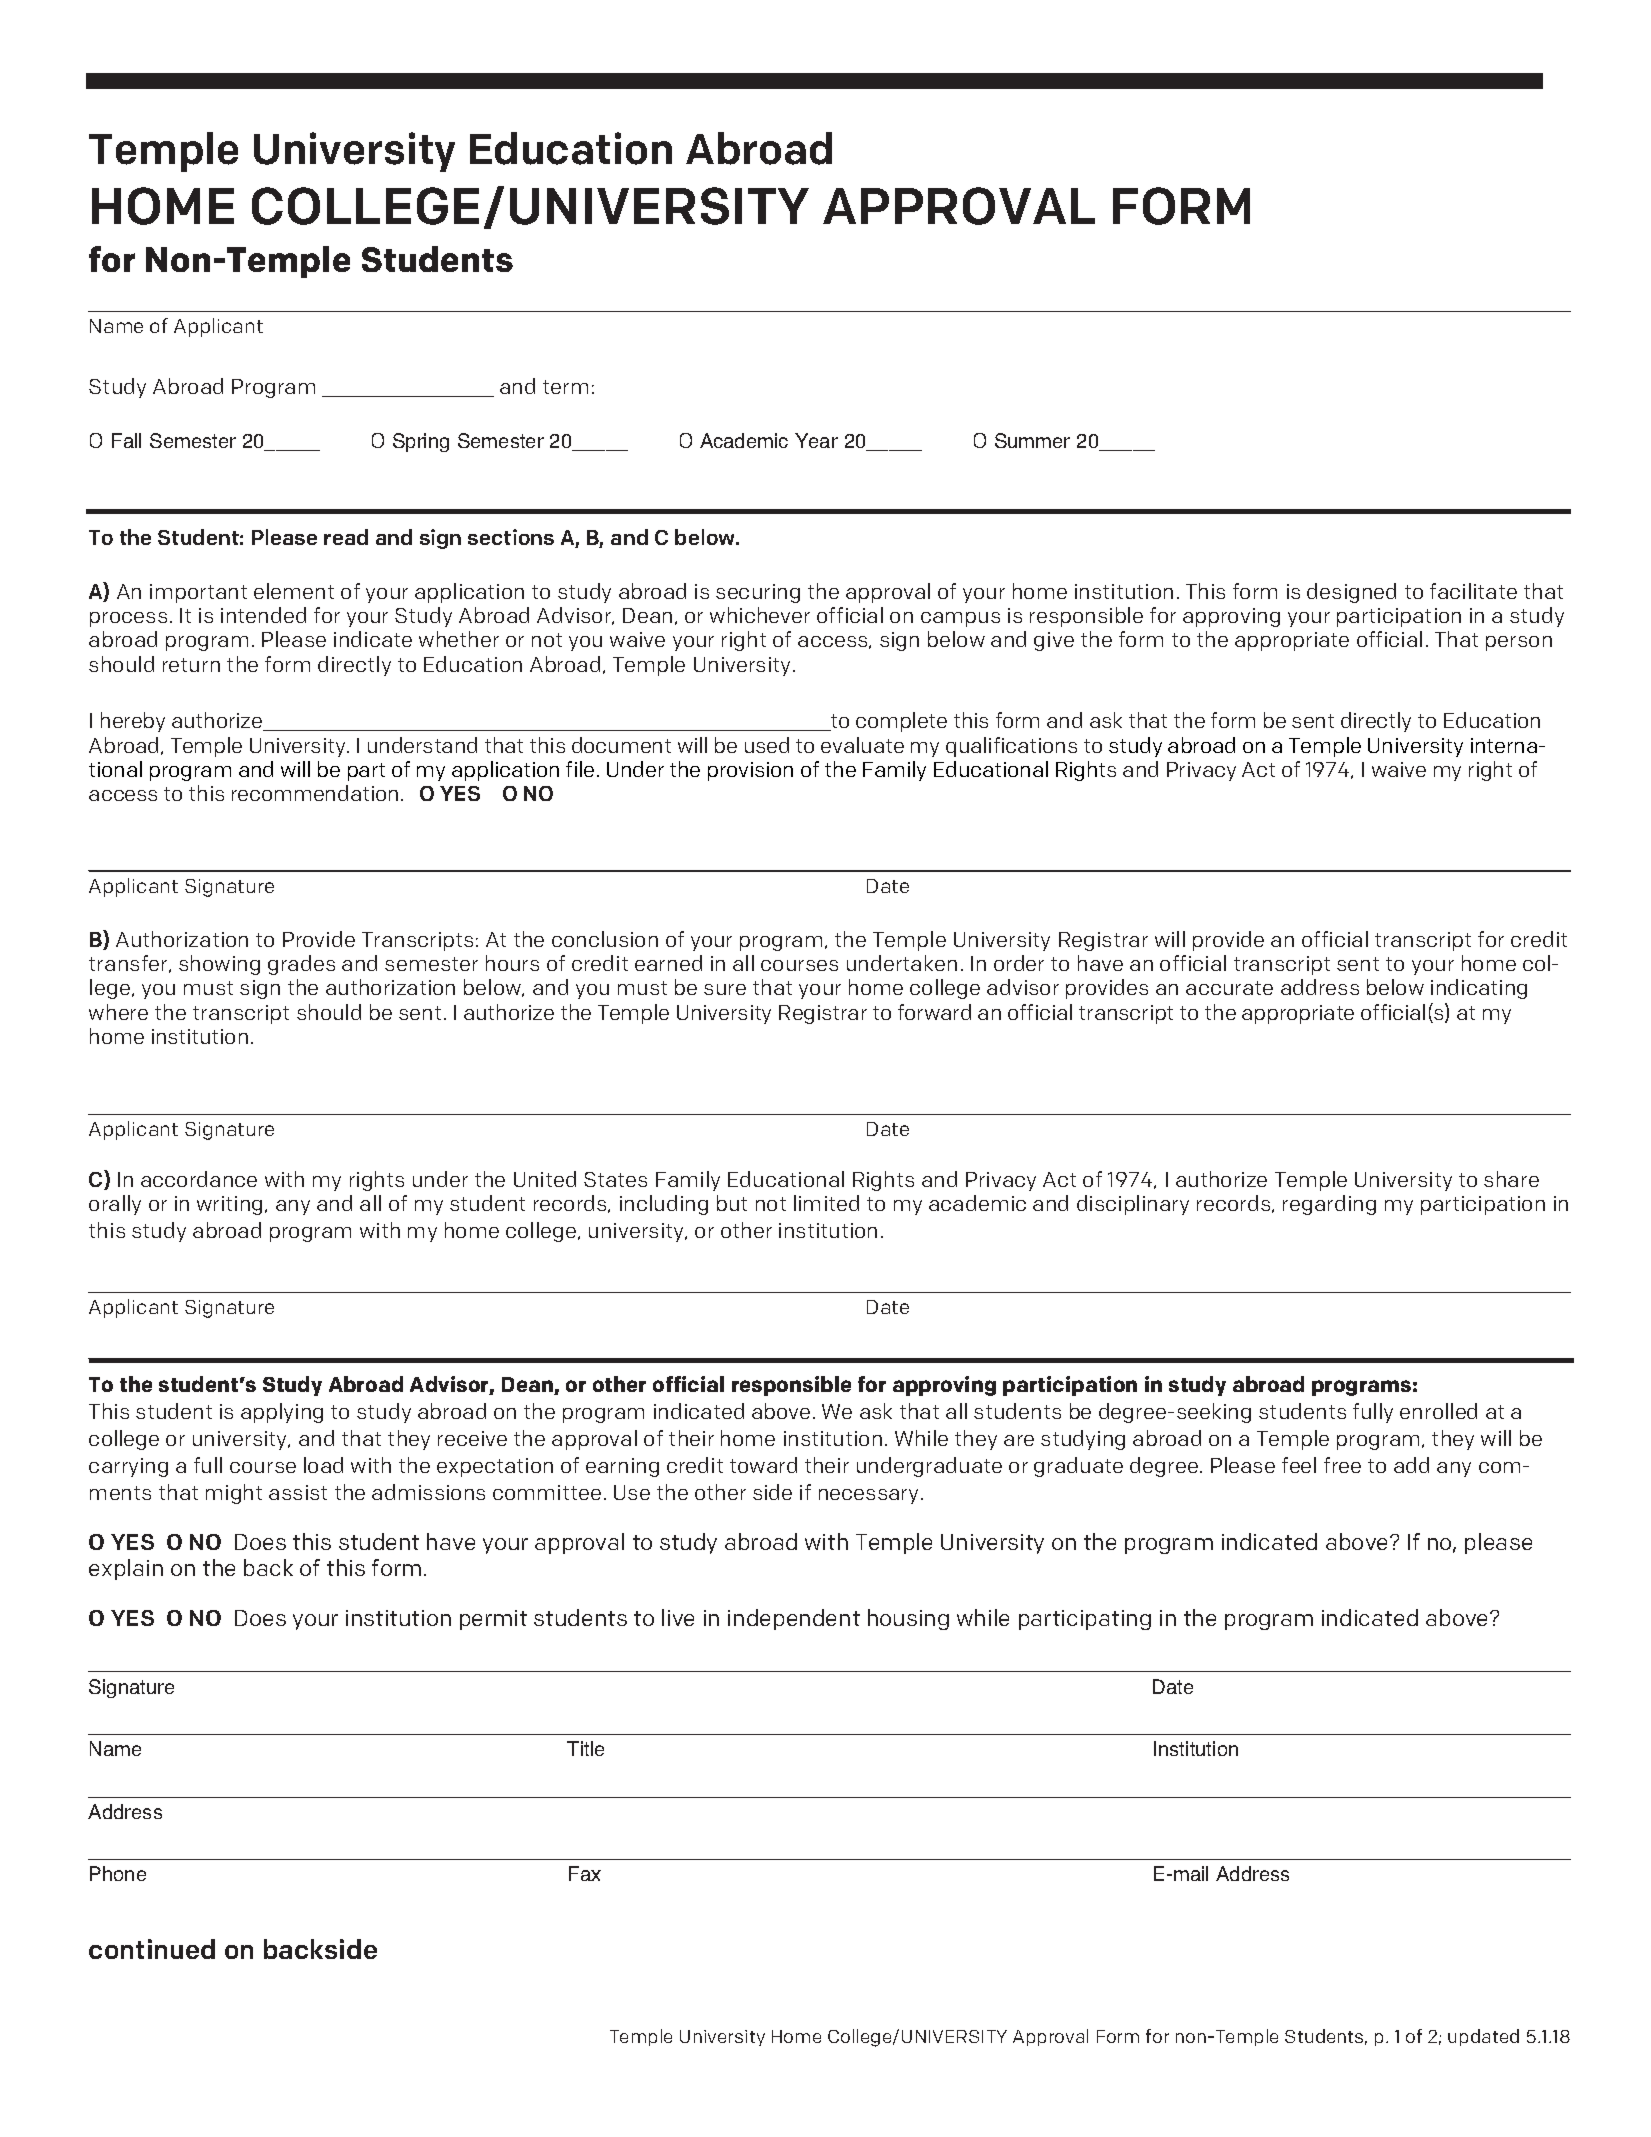 The height and width of the image is (2137, 1651). I want to click on limited, so click(826, 1203).
